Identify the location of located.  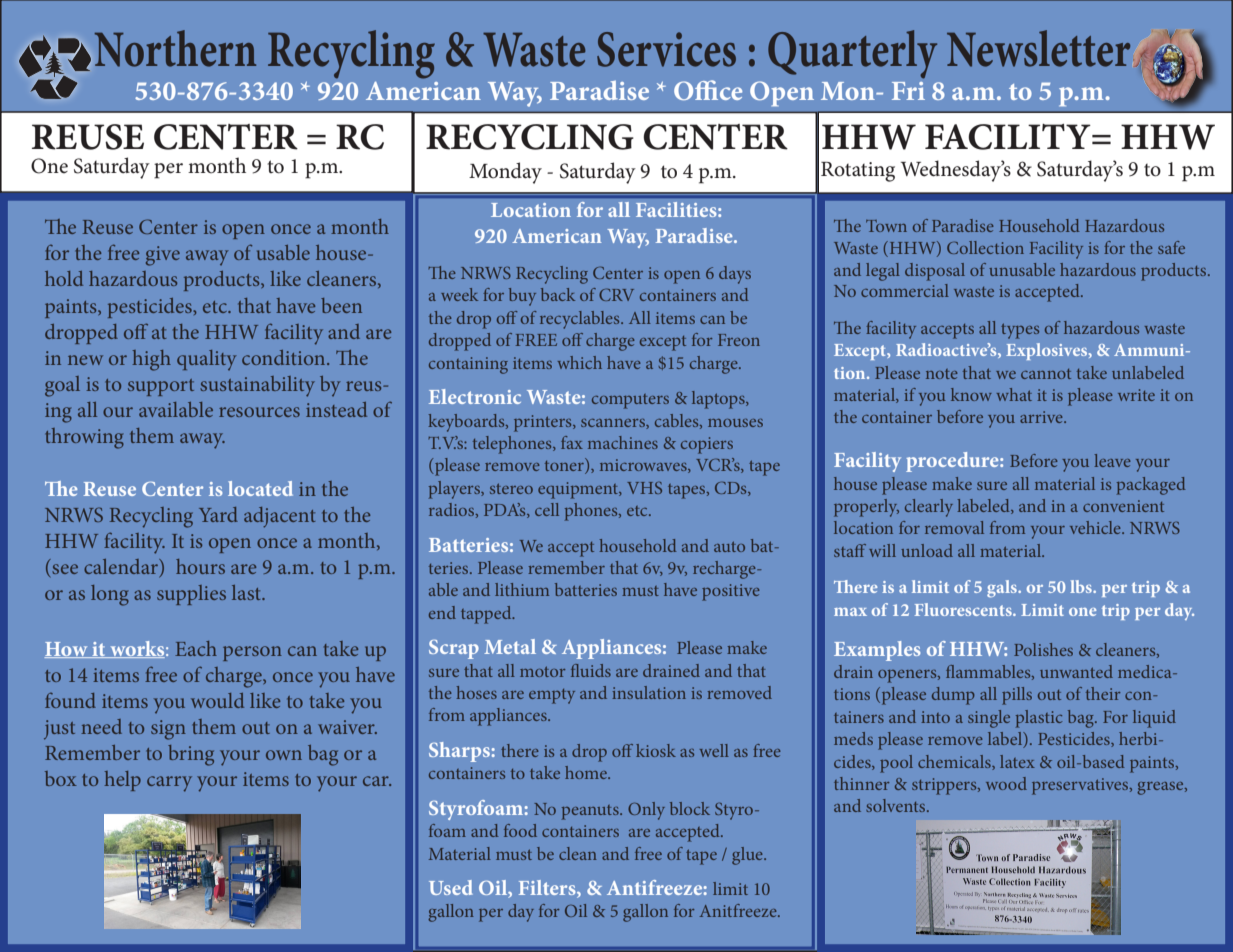
(260, 488).
